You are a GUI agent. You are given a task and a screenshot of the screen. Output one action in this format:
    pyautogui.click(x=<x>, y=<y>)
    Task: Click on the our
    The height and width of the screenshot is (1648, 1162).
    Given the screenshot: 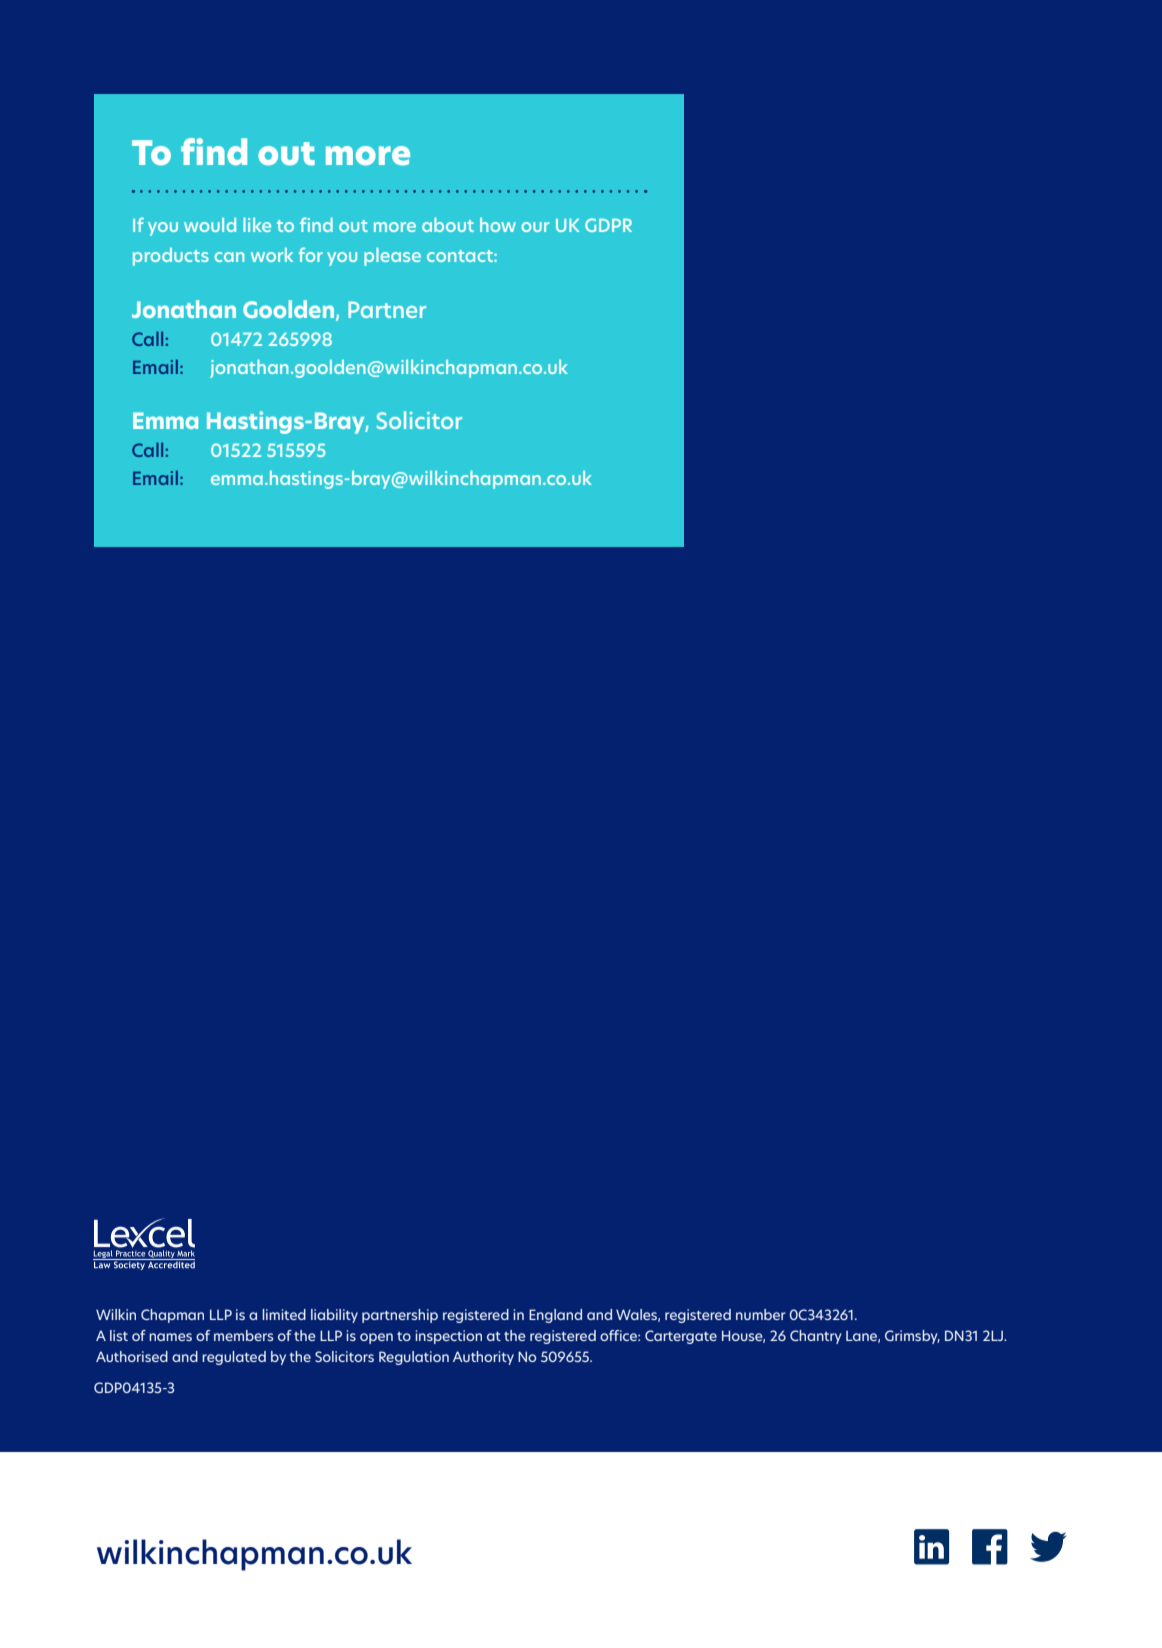 What is the action you would take?
    pyautogui.click(x=535, y=227)
